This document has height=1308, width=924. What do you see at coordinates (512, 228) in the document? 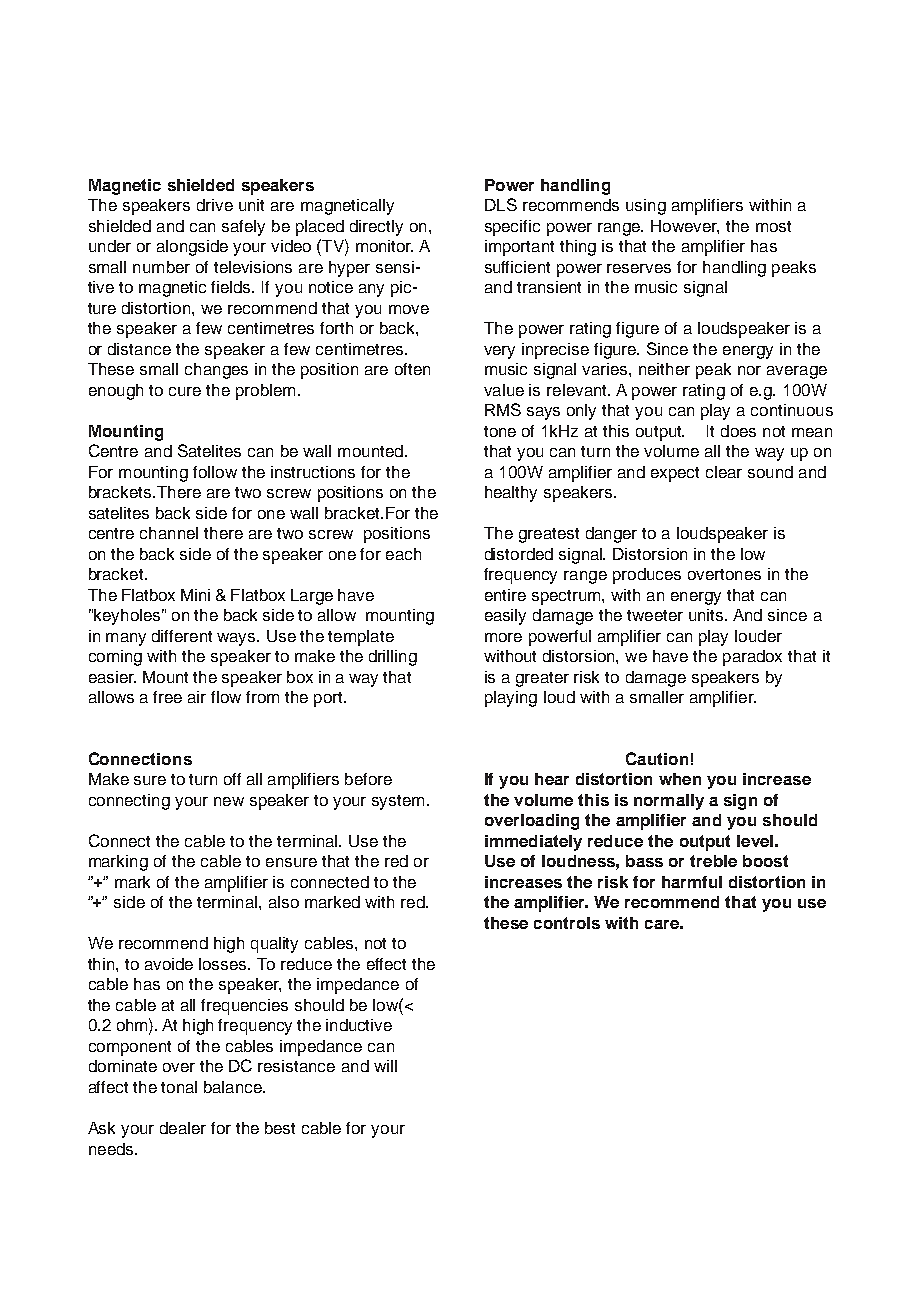
I see `specific` at bounding box center [512, 228].
